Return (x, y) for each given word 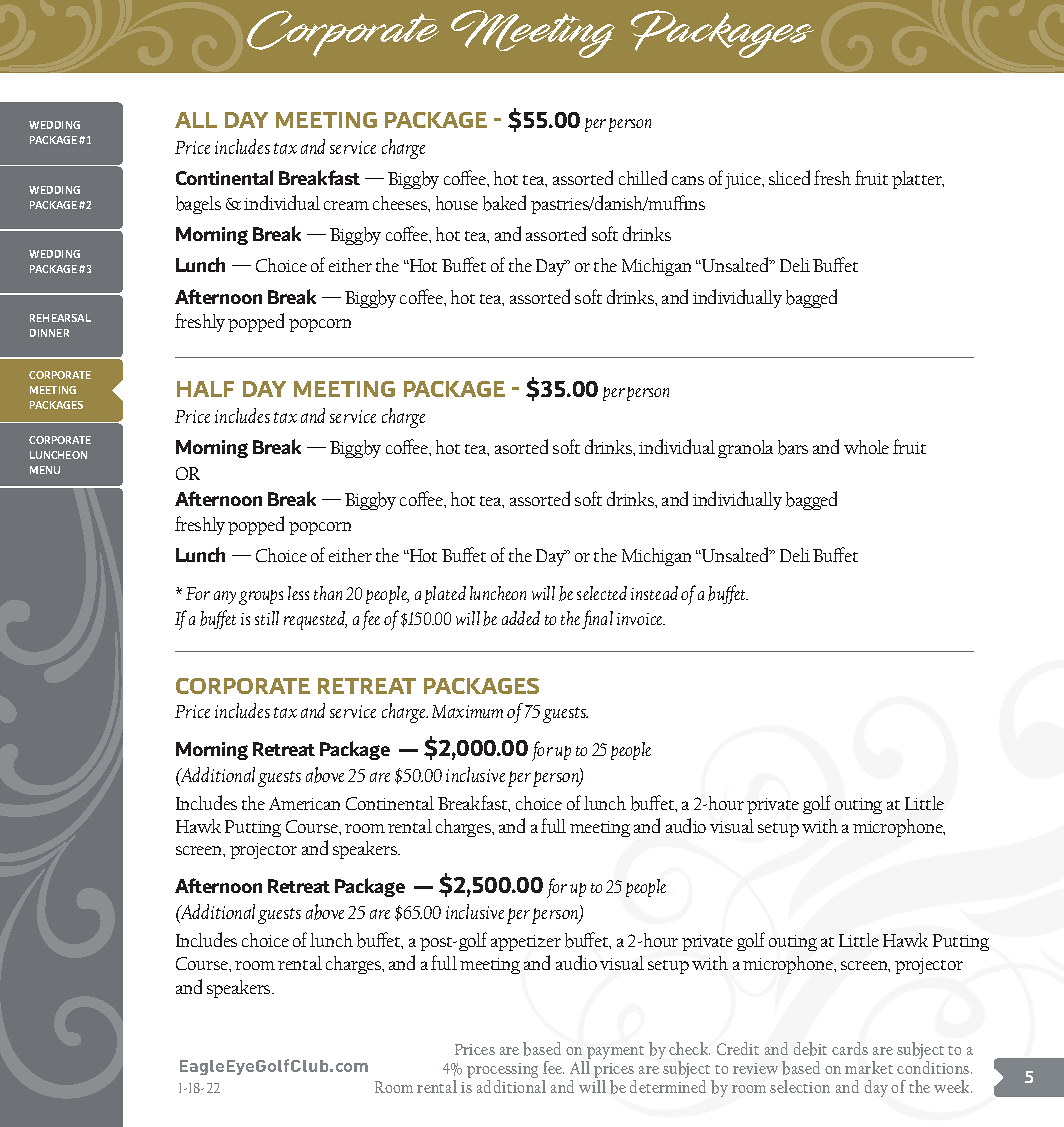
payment (615, 1054)
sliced (789, 177)
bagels (198, 205)
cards (850, 1048)
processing (502, 1072)
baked (504, 203)
